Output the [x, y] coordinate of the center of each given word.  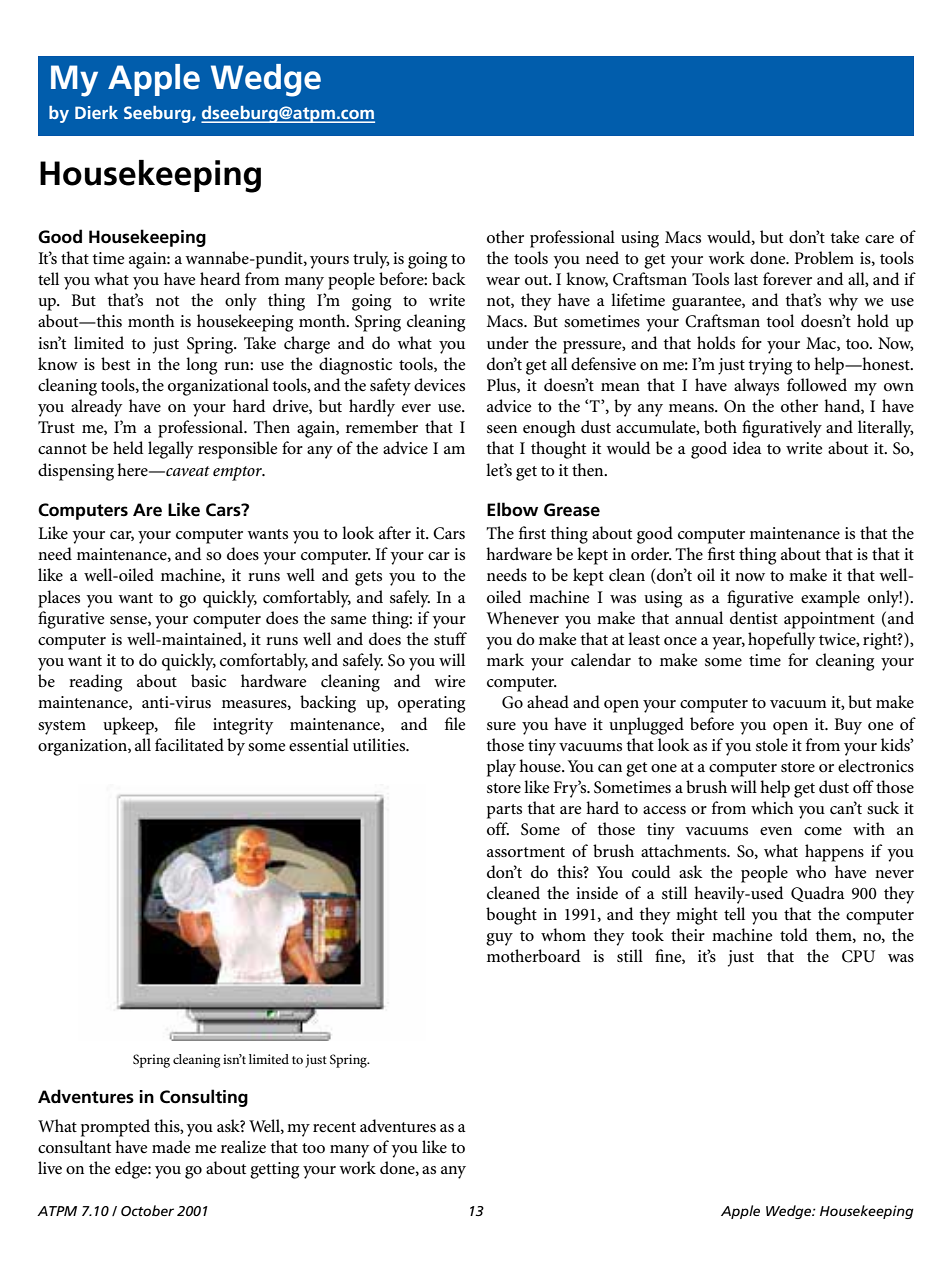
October [147, 1210]
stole [772, 745]
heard [220, 279]
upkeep [129, 726]
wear [503, 281]
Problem [824, 258]
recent [334, 1127]
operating [431, 704]
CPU [858, 956]
